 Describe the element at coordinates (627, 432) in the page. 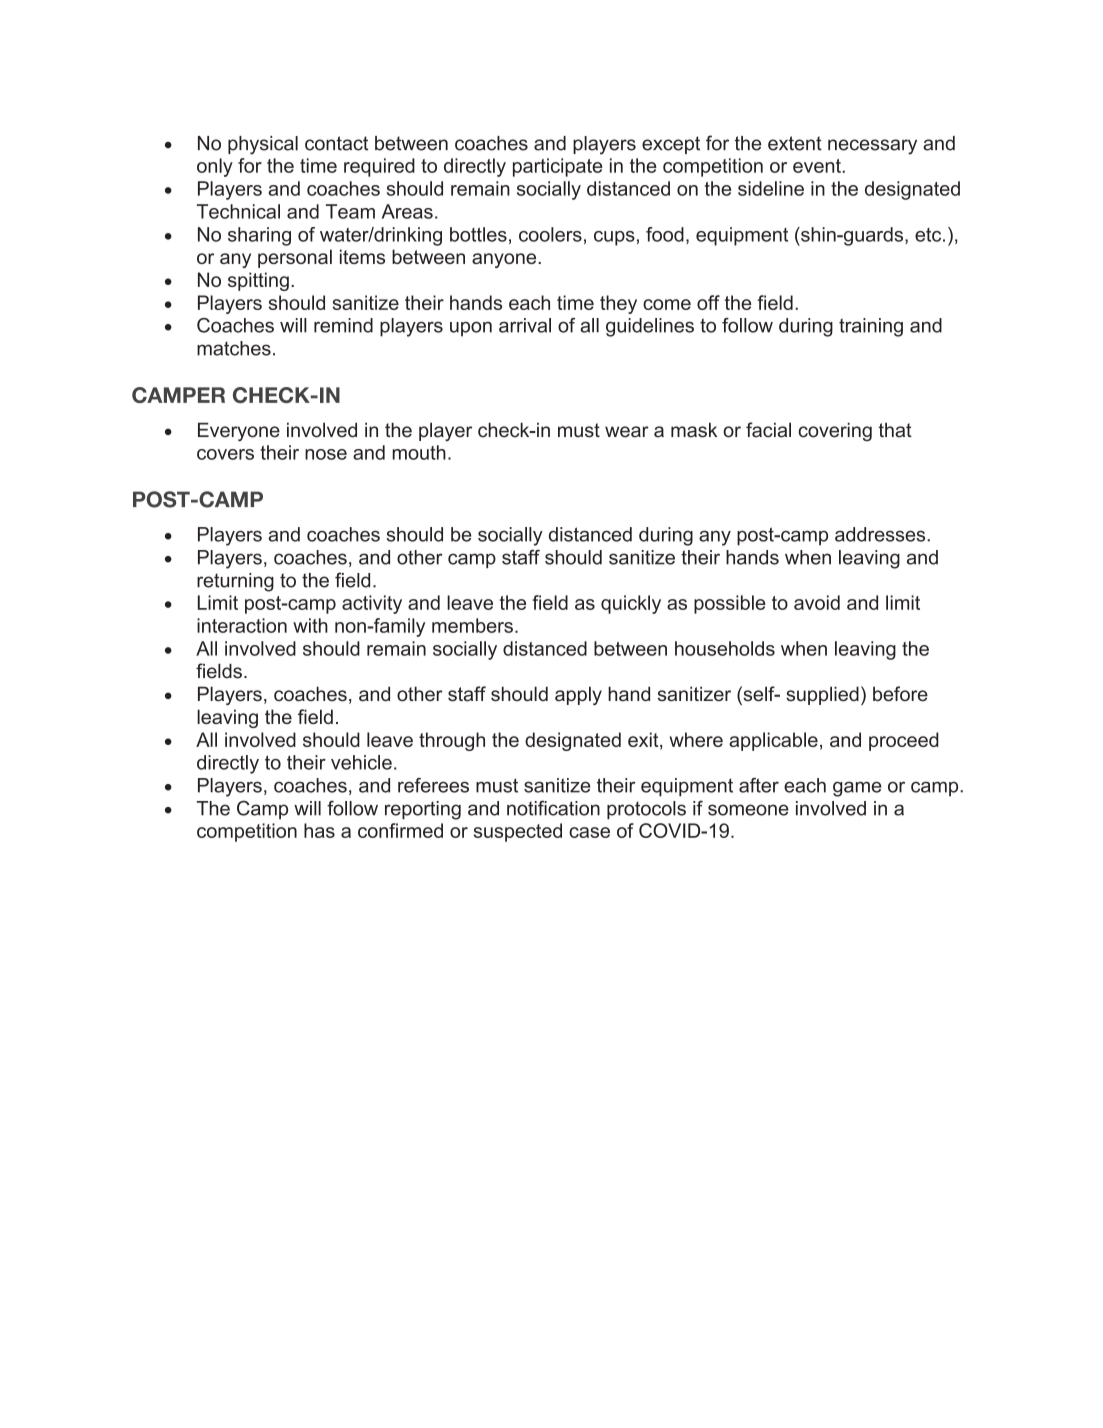

I see `wear` at that location.
